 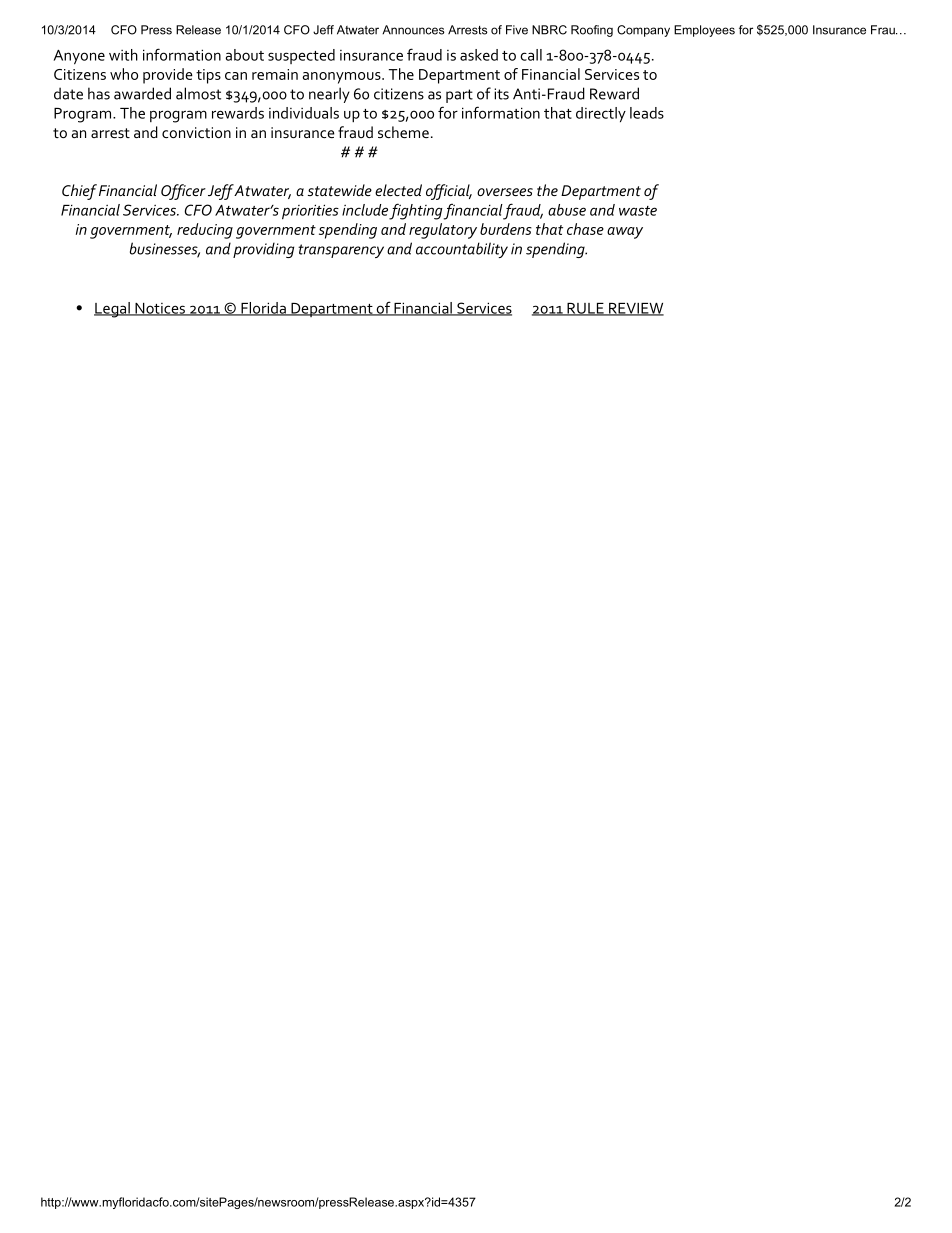 What do you see at coordinates (183, 192) in the screenshot?
I see `Officer` at bounding box center [183, 192].
